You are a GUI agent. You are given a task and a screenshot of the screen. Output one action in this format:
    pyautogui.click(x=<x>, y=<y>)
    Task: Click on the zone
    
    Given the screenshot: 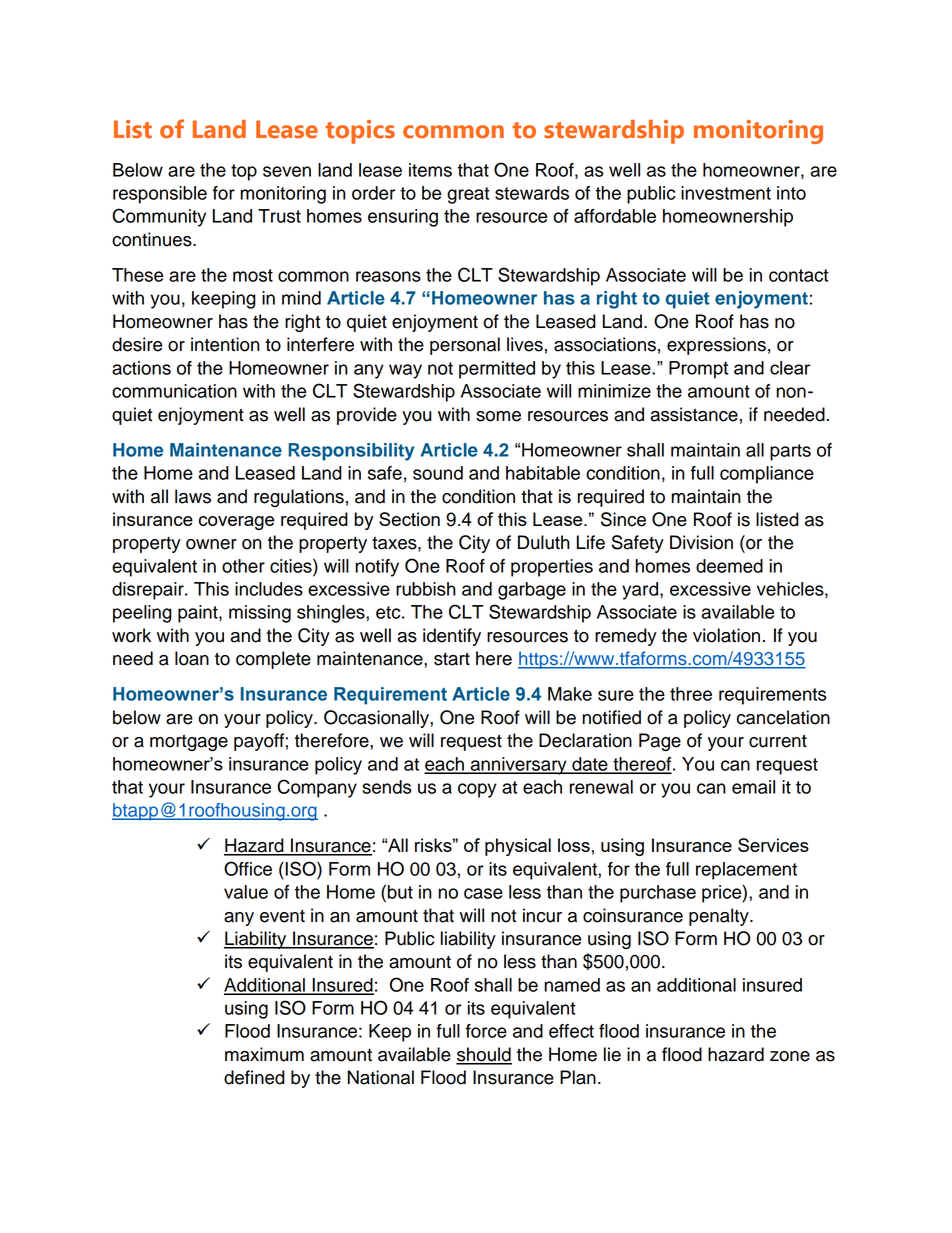 What is the action you would take?
    pyautogui.click(x=790, y=1056)
